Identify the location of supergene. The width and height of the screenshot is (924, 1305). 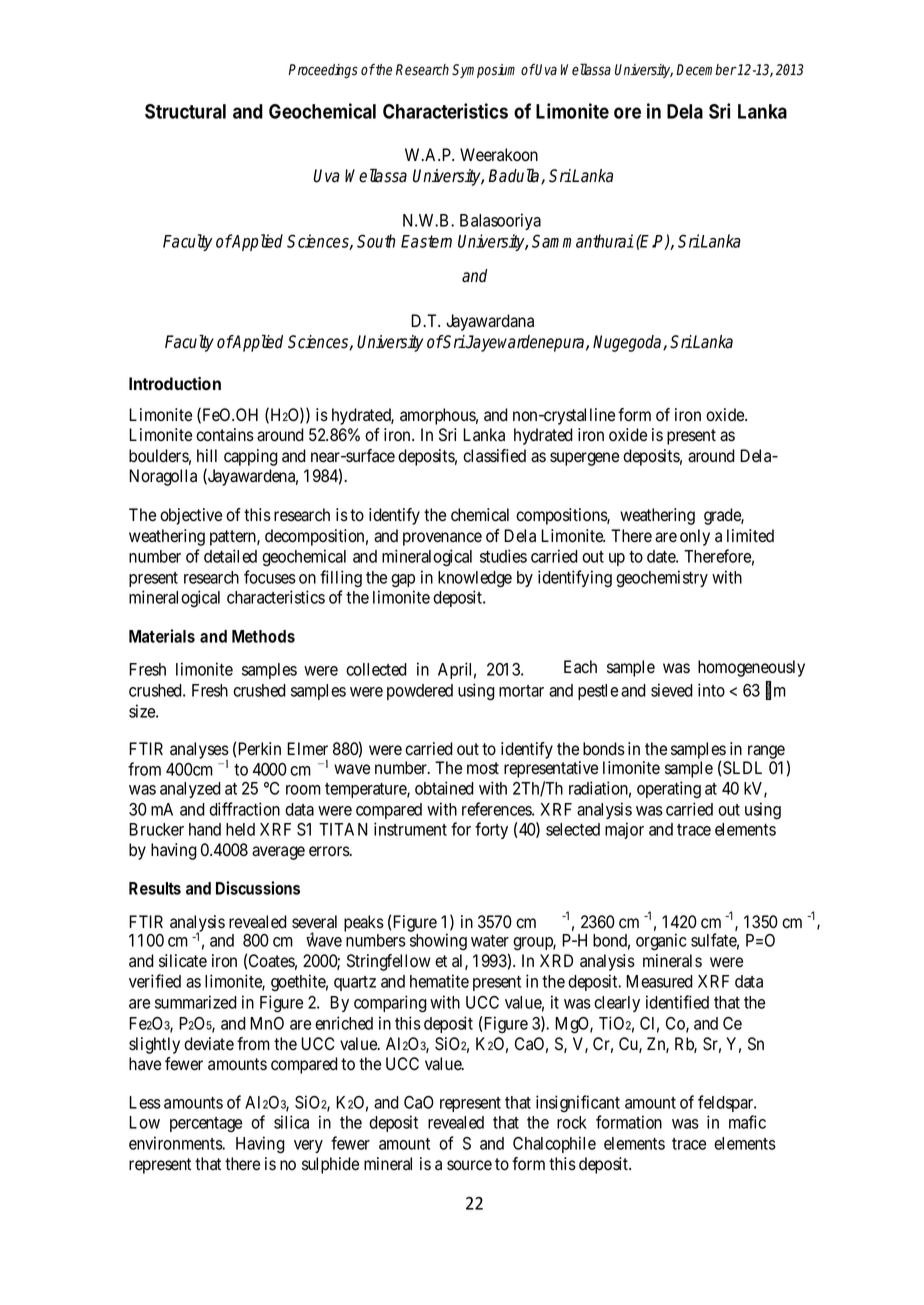
(584, 459).
